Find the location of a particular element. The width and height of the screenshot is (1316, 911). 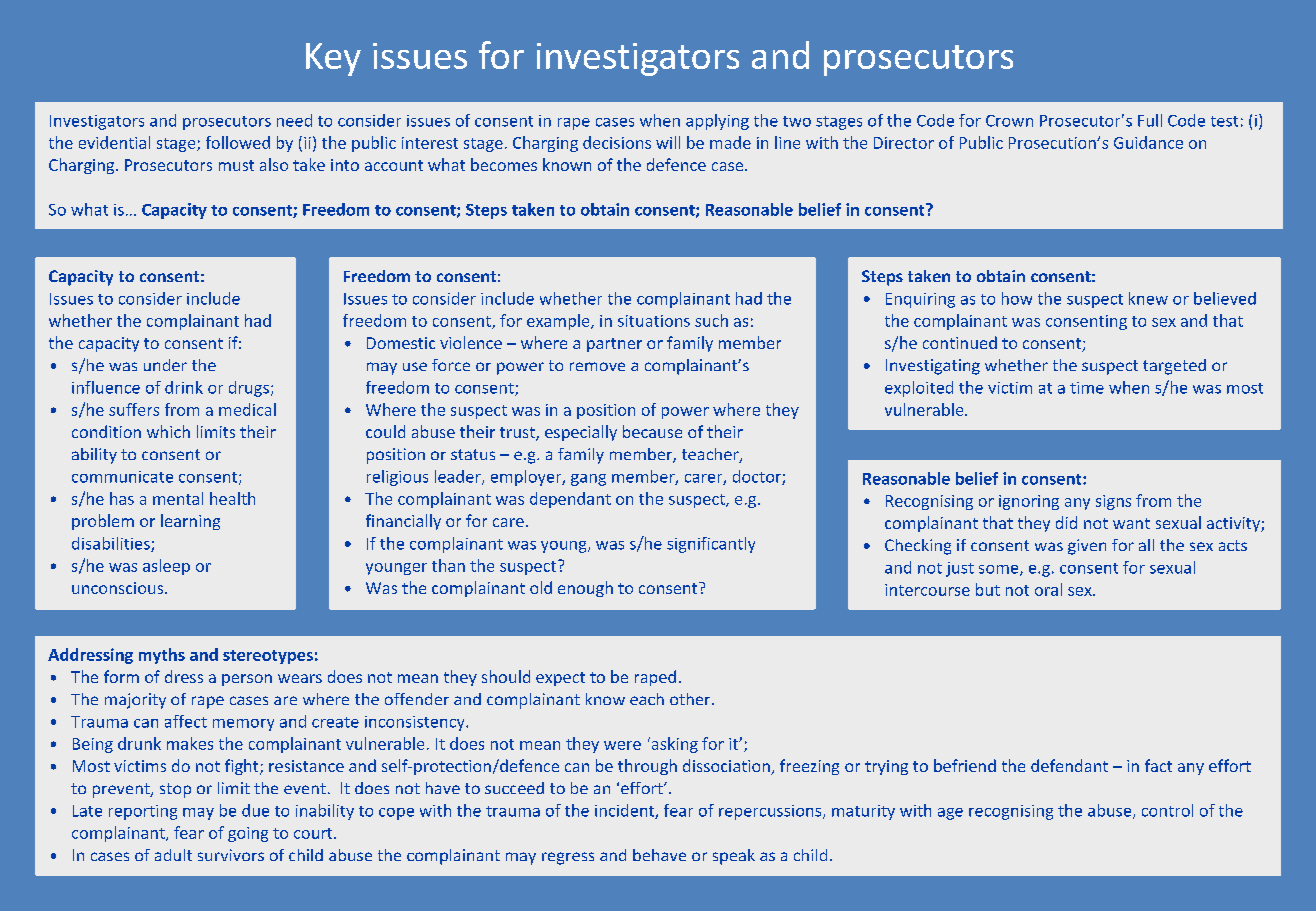

knew is located at coordinates (1148, 298).
